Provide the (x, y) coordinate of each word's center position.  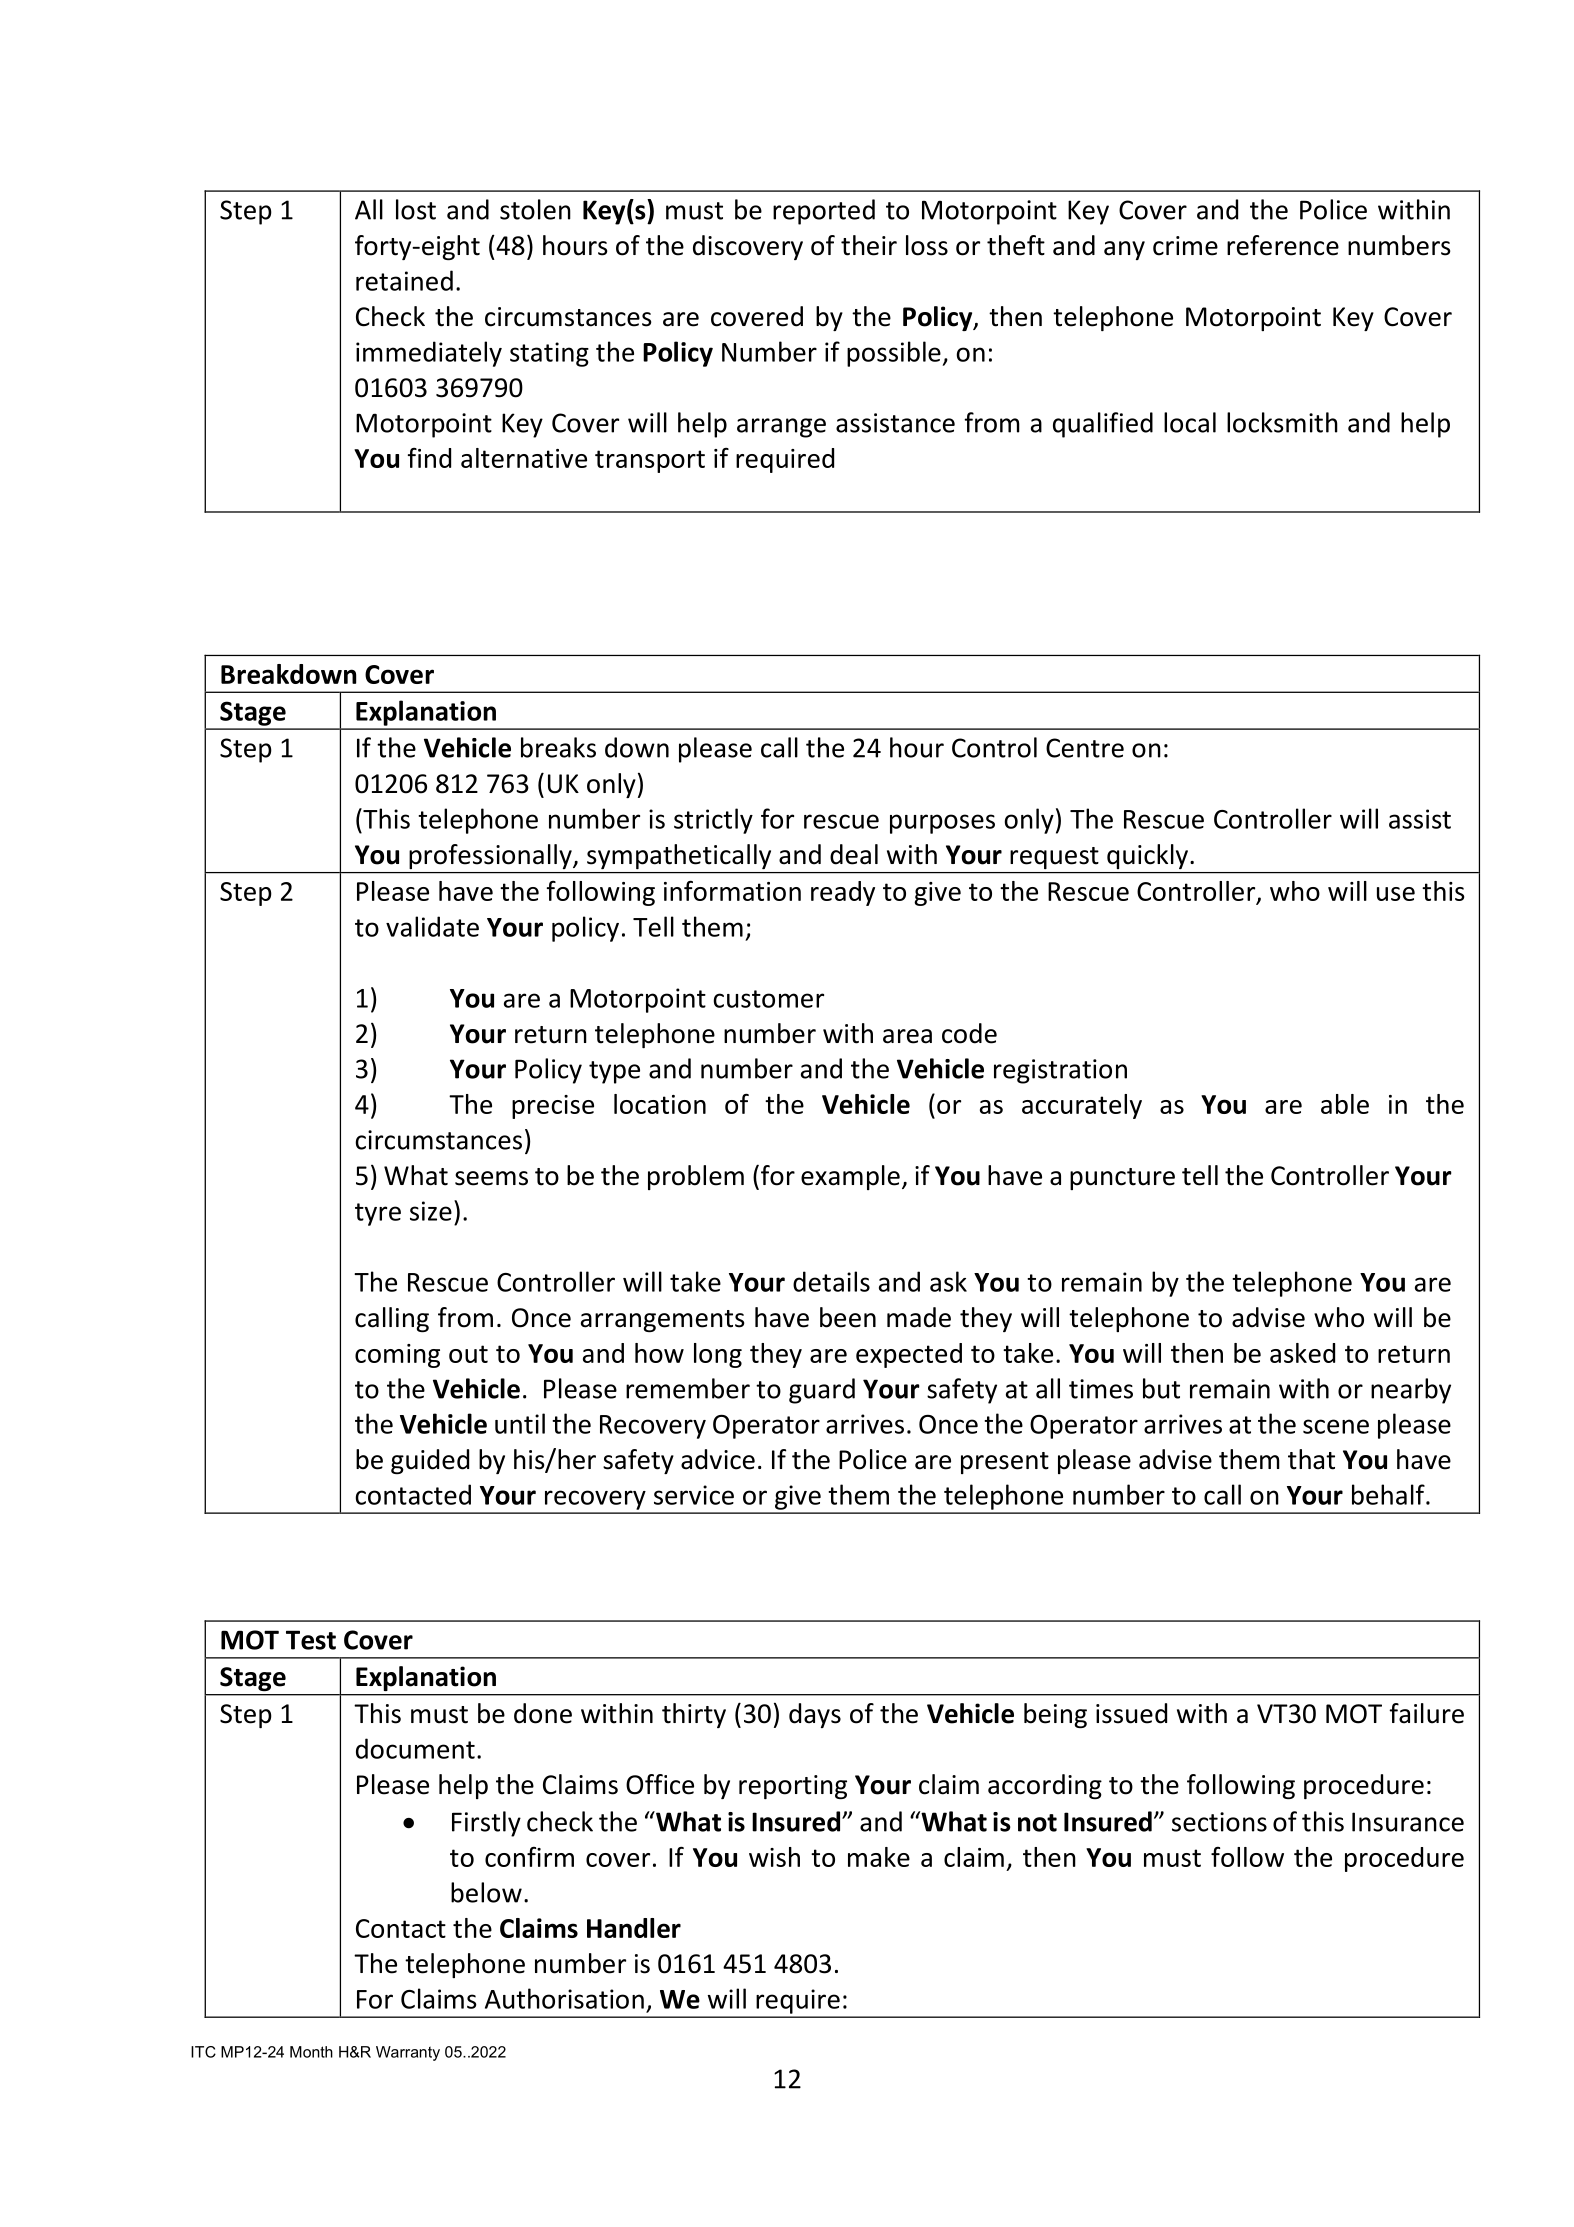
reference (1283, 245)
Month (311, 2052)
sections (1219, 1822)
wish (774, 1857)
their (869, 245)
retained (404, 280)
